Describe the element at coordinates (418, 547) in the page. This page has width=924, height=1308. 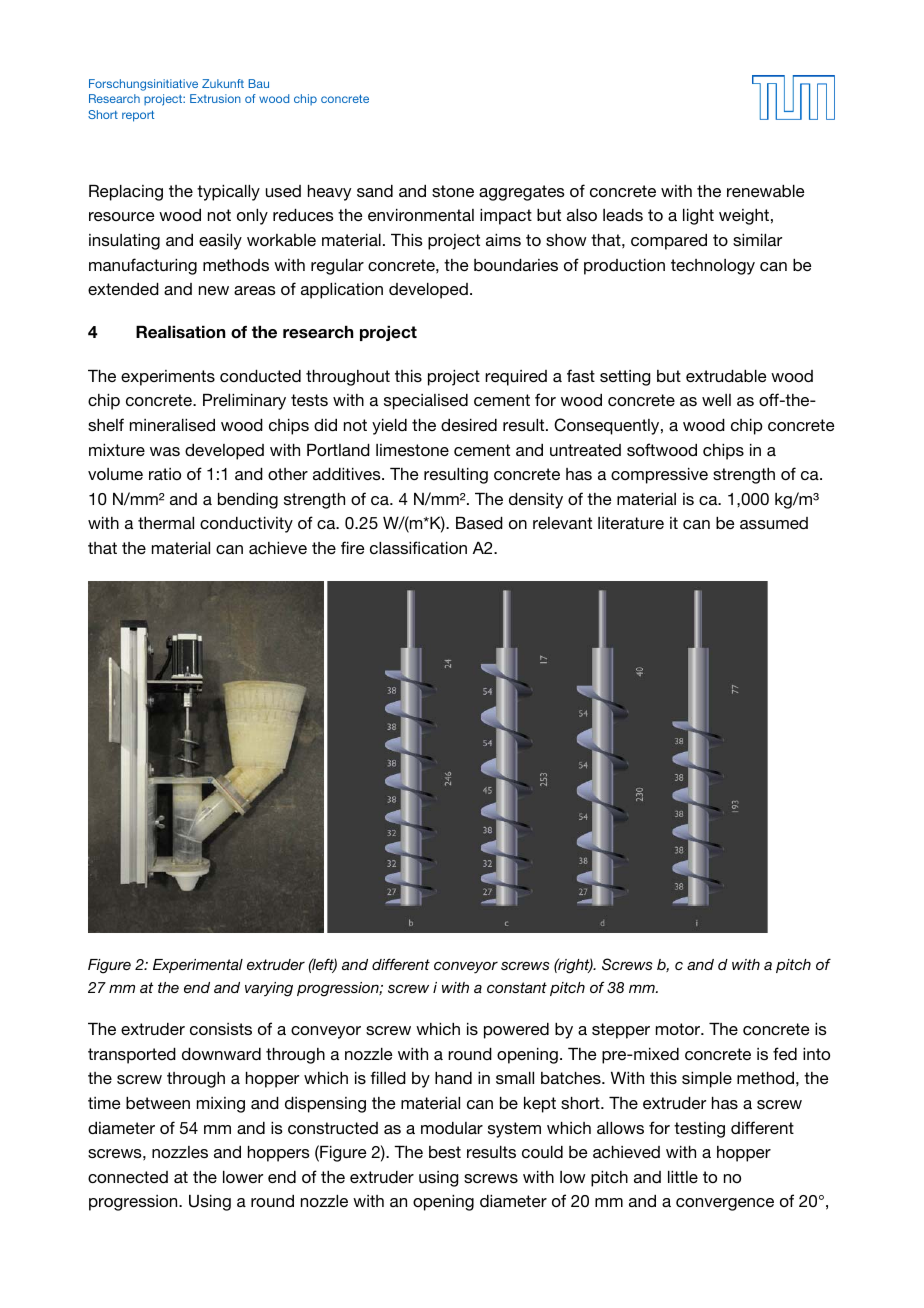
I see `classification` at that location.
